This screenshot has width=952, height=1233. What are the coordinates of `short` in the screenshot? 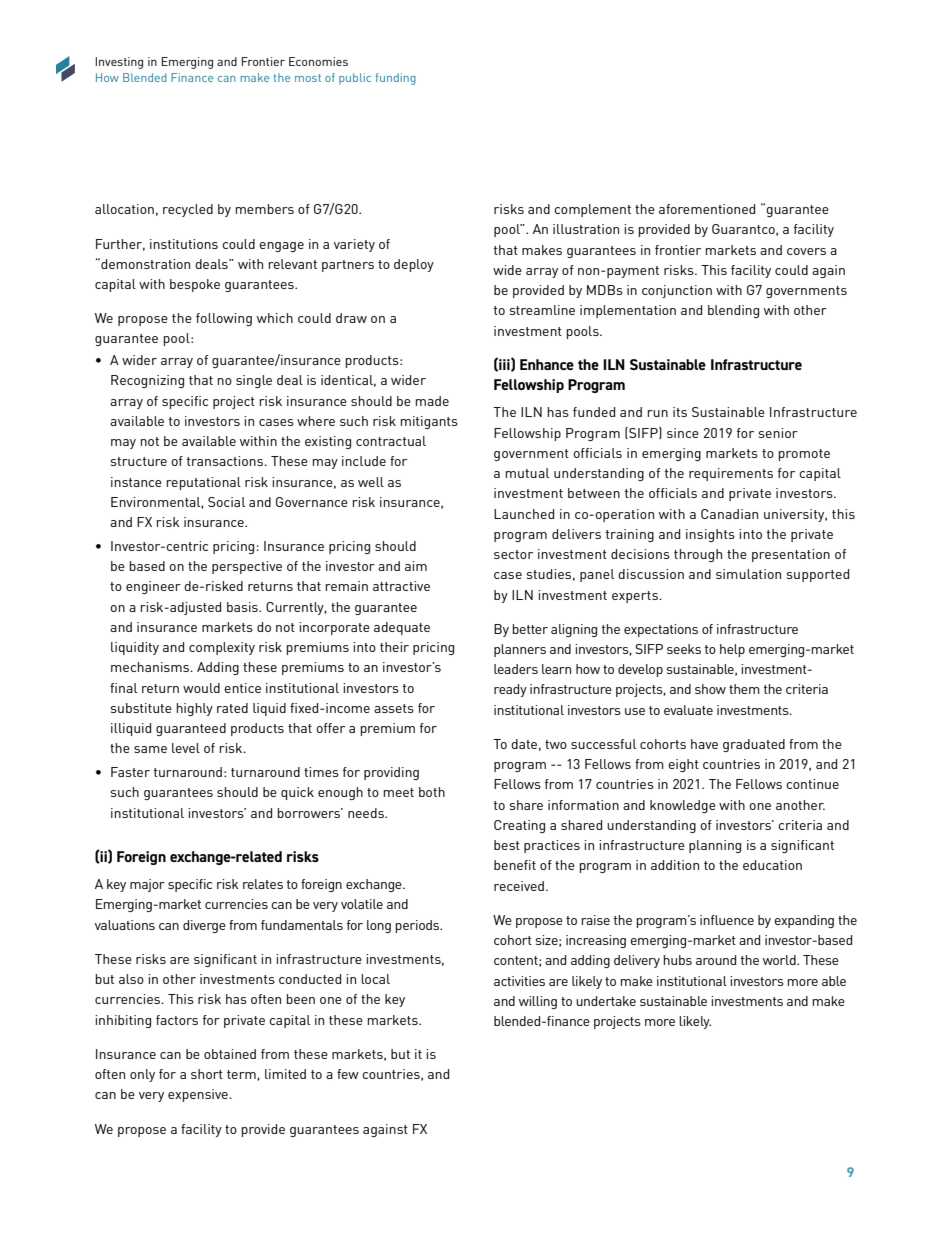 It's located at (207, 1074).
